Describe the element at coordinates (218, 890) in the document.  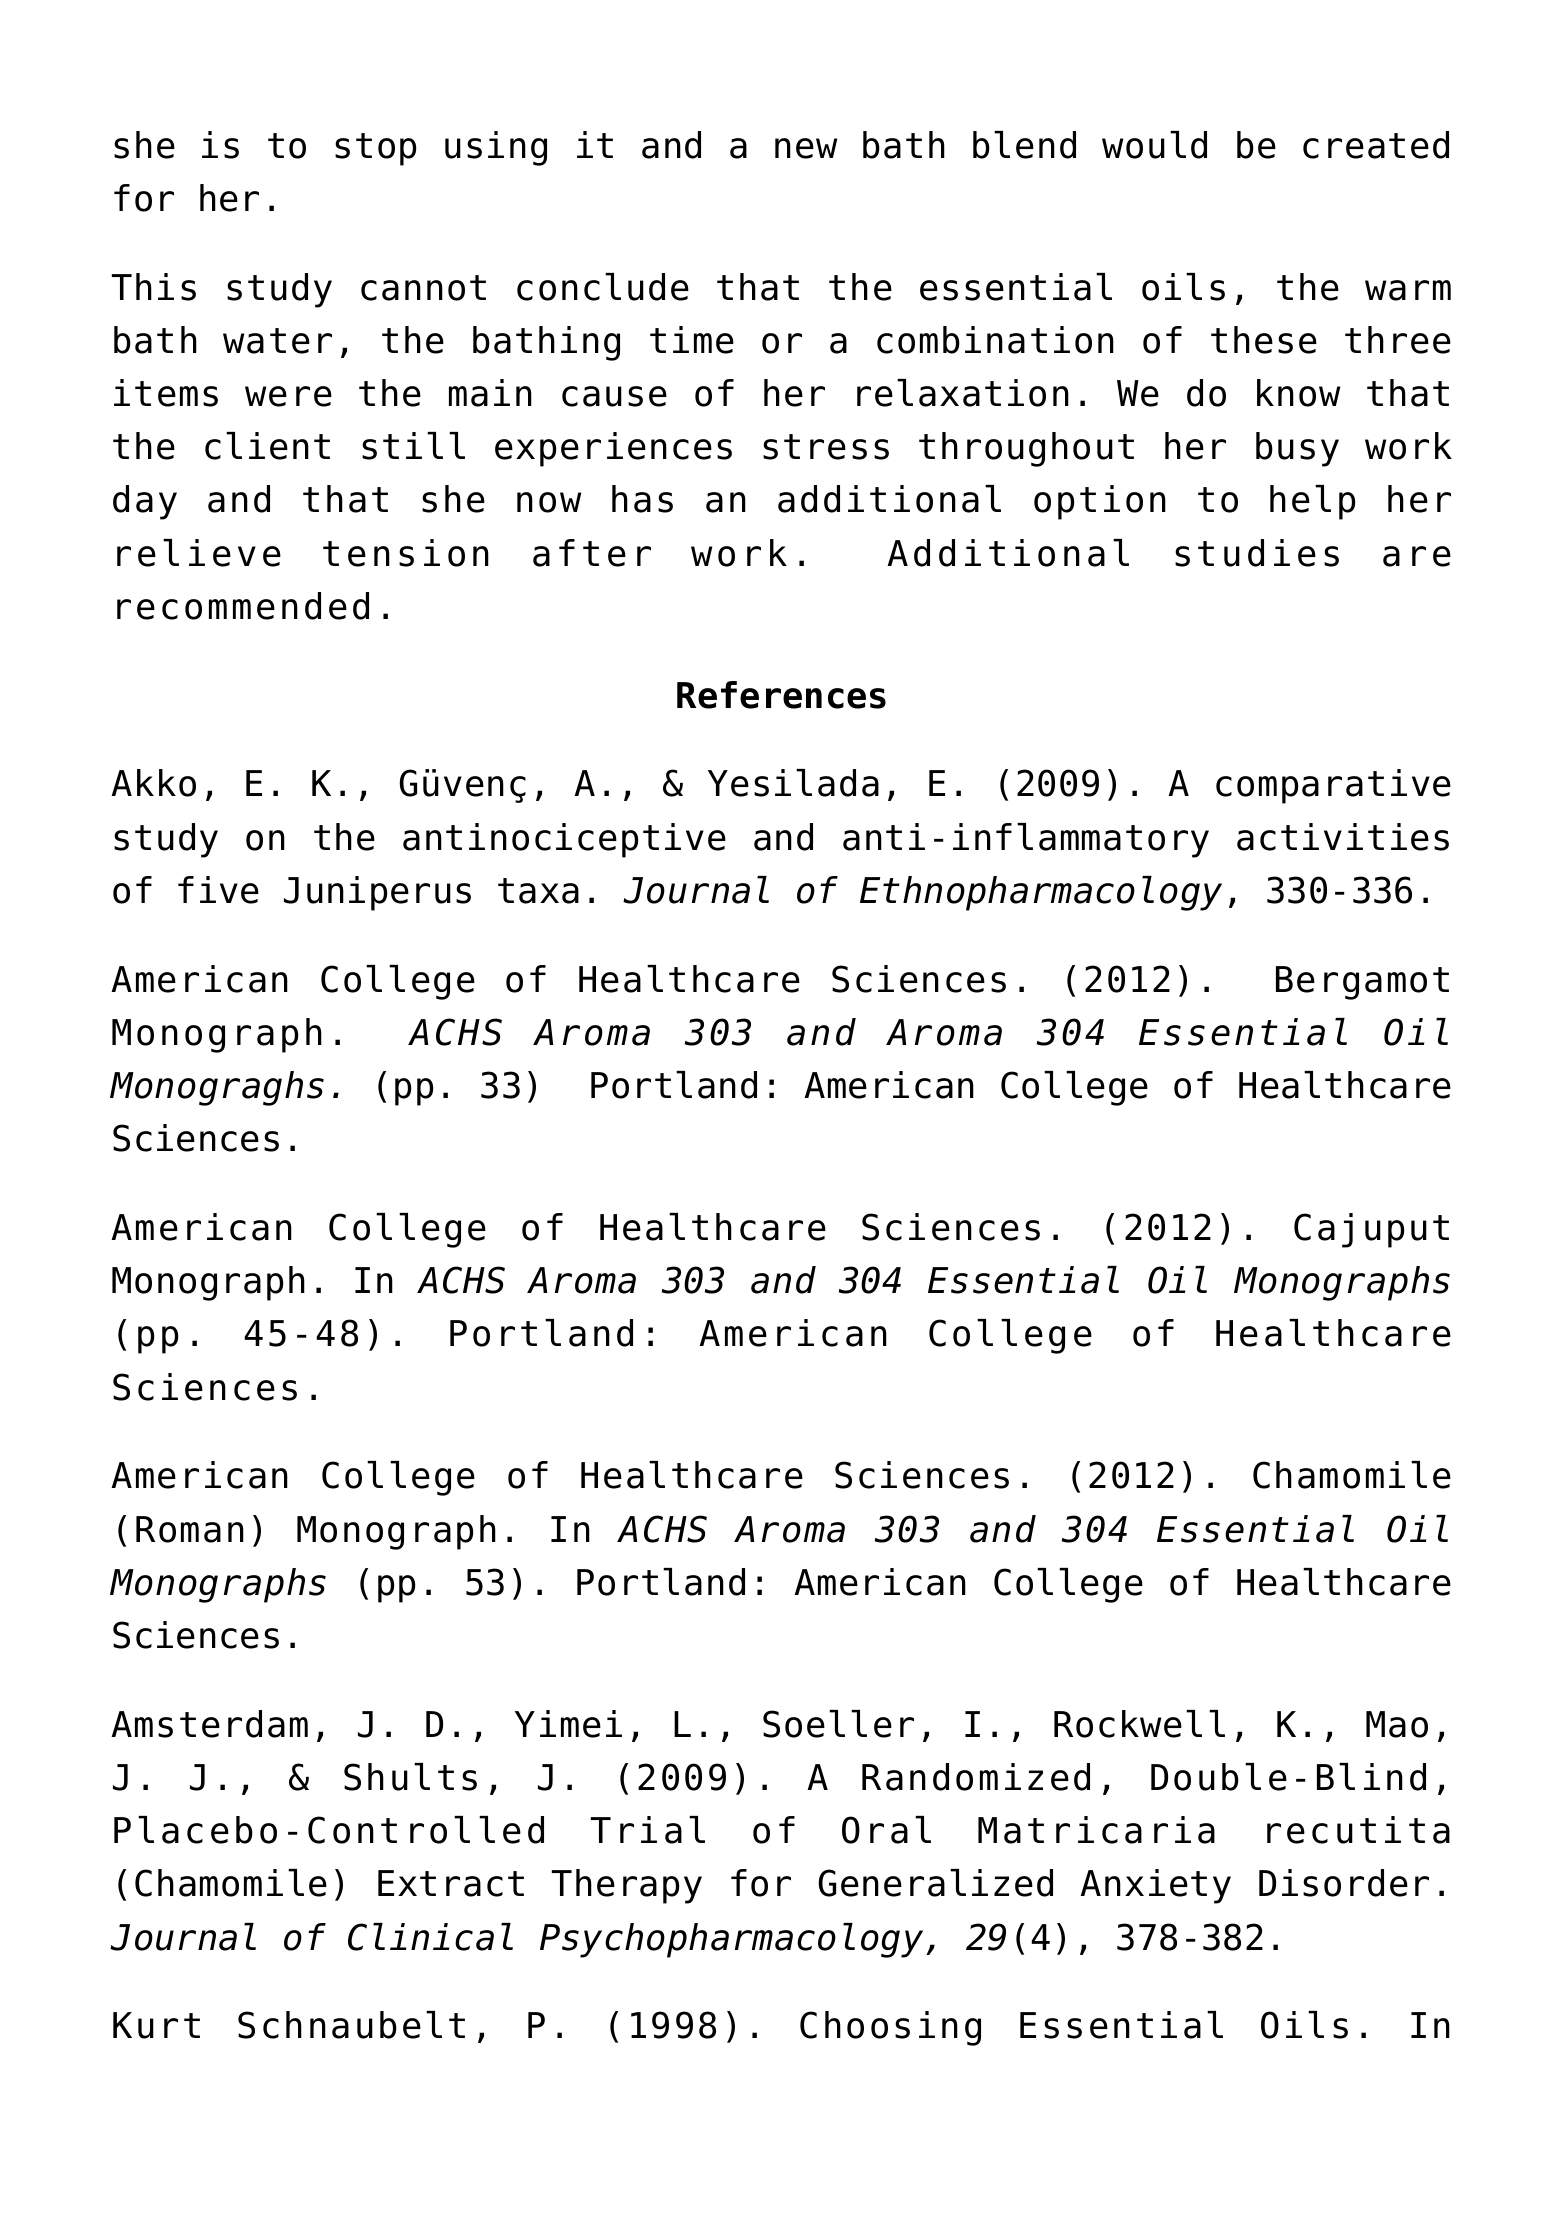
I see `five` at that location.
